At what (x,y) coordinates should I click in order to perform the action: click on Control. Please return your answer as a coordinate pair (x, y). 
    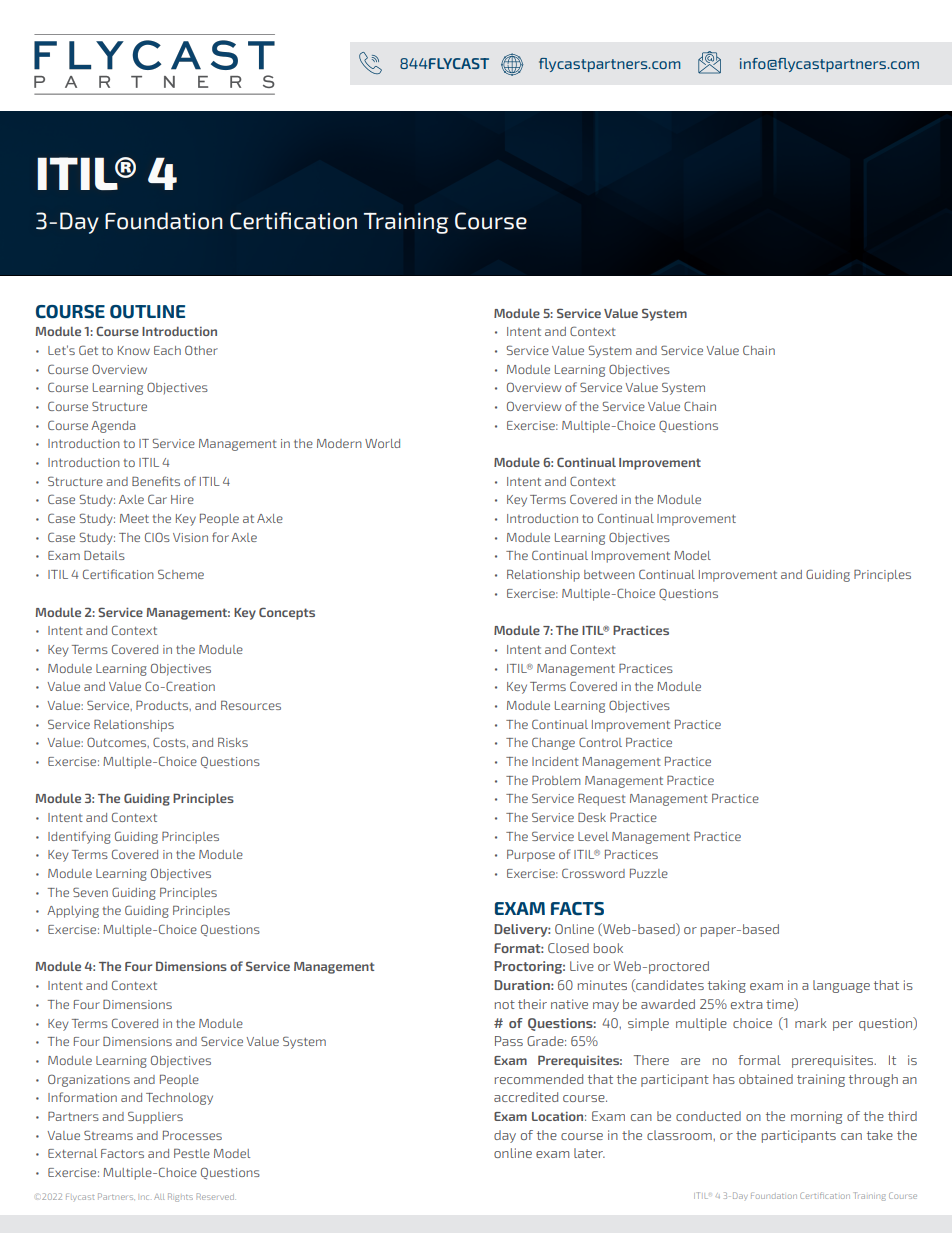
    Looking at the image, I should click on (600, 742).
